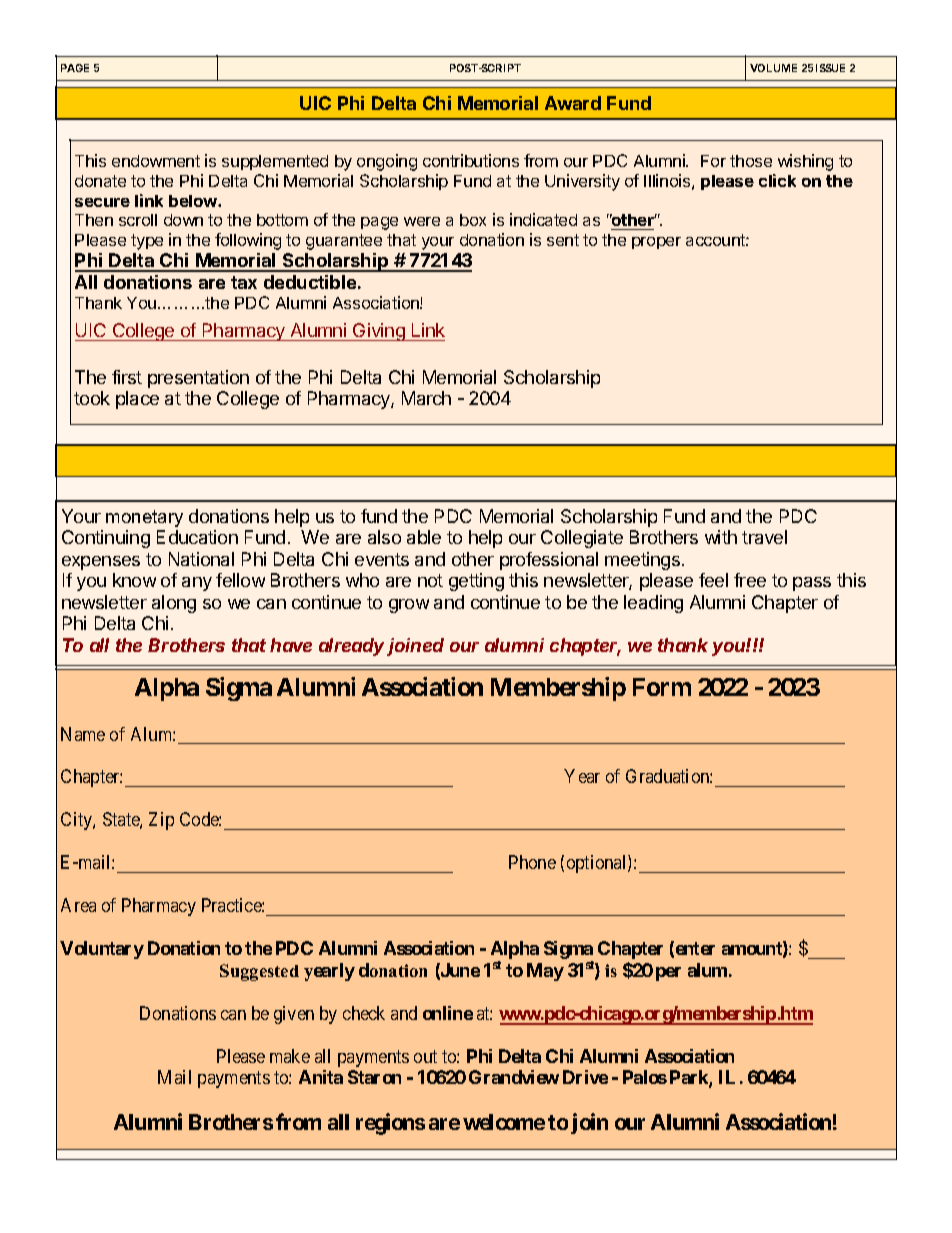  I want to click on VOLUME, so click(773, 68).
